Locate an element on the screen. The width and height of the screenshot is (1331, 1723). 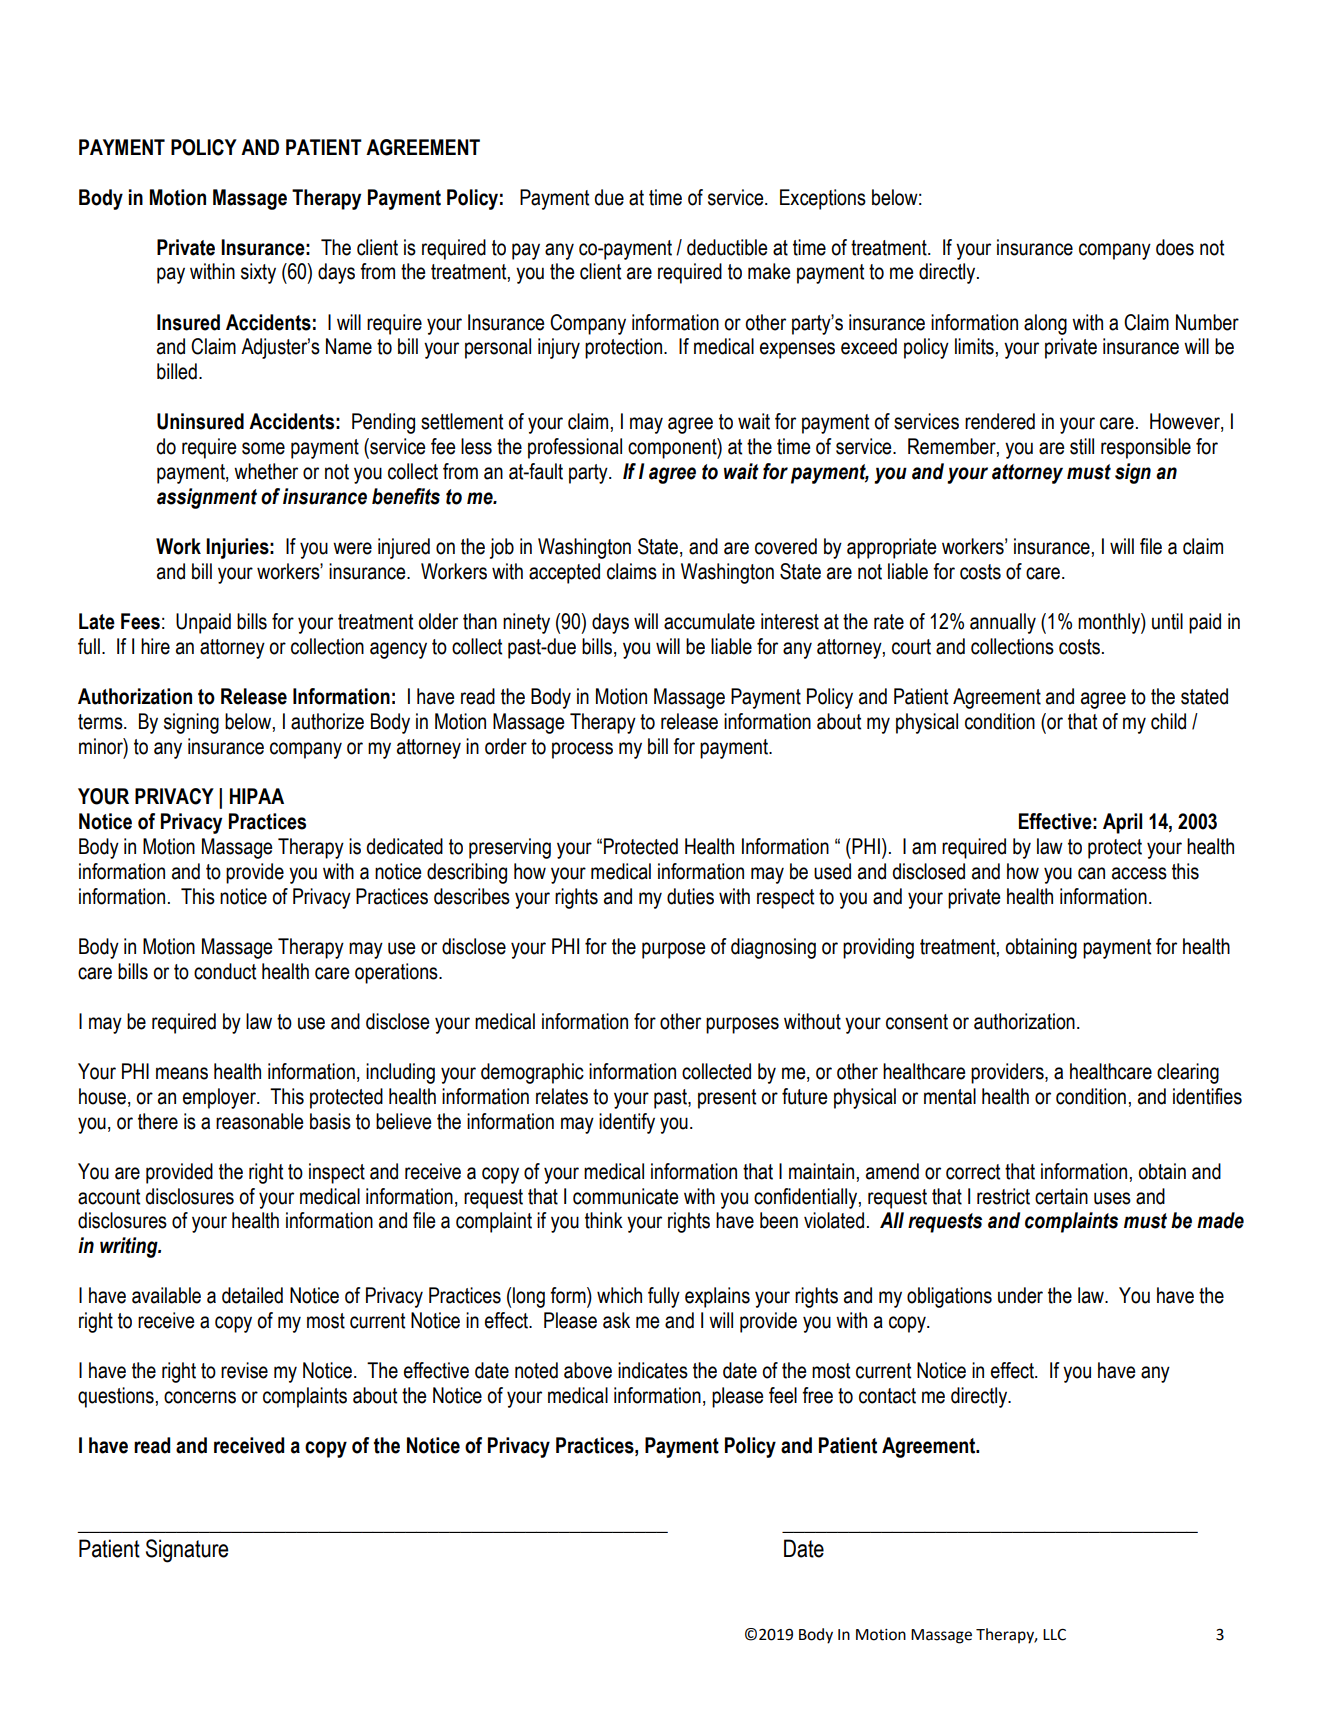
sixty is located at coordinates (258, 273).
